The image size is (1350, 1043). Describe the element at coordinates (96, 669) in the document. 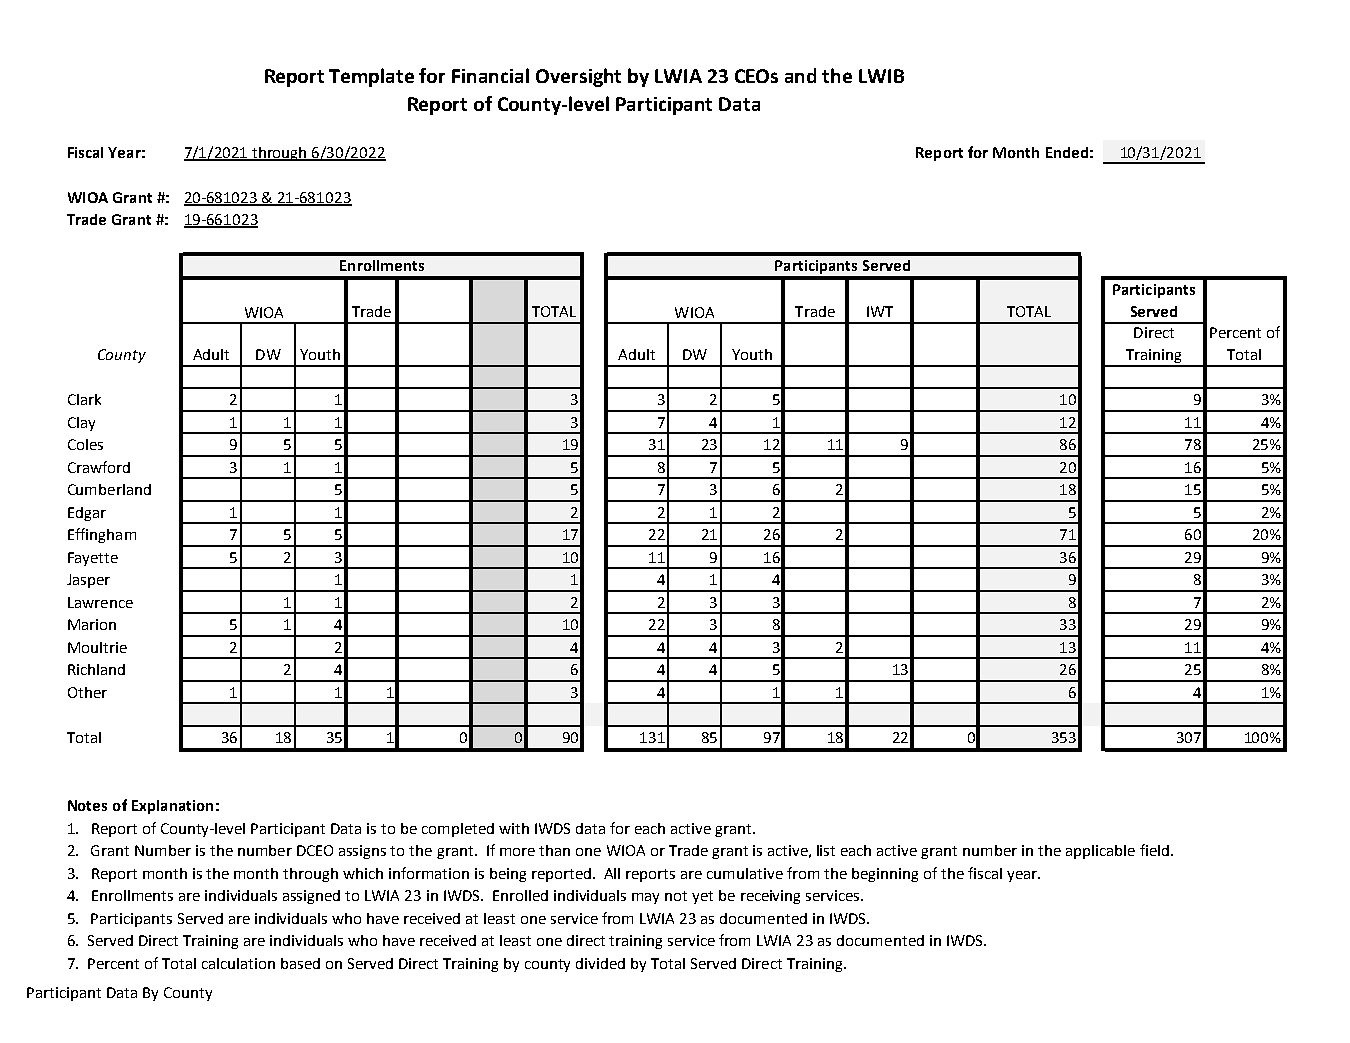

I see `Richland` at that location.
